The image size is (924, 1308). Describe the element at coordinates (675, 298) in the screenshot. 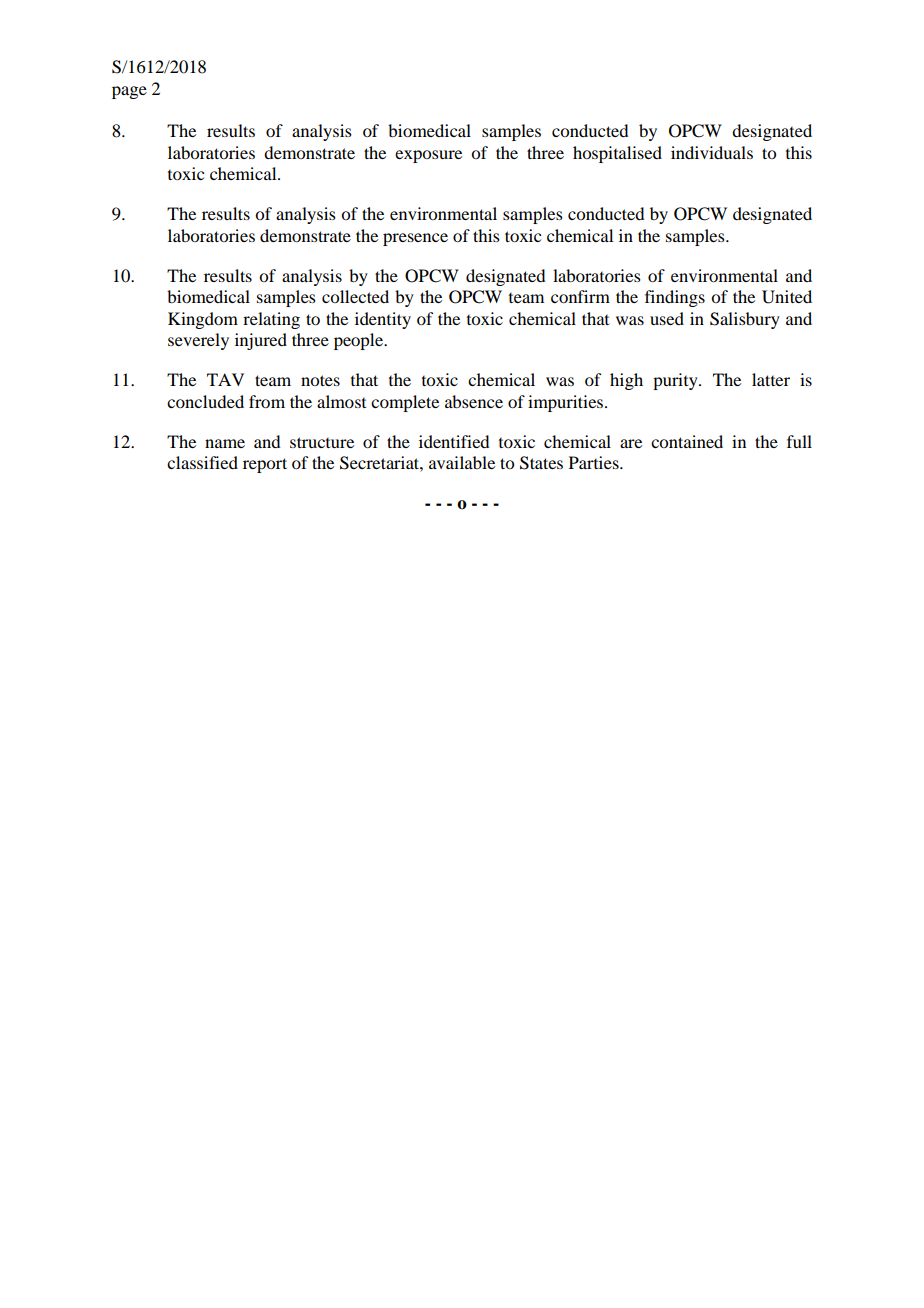

I see `findings` at that location.
